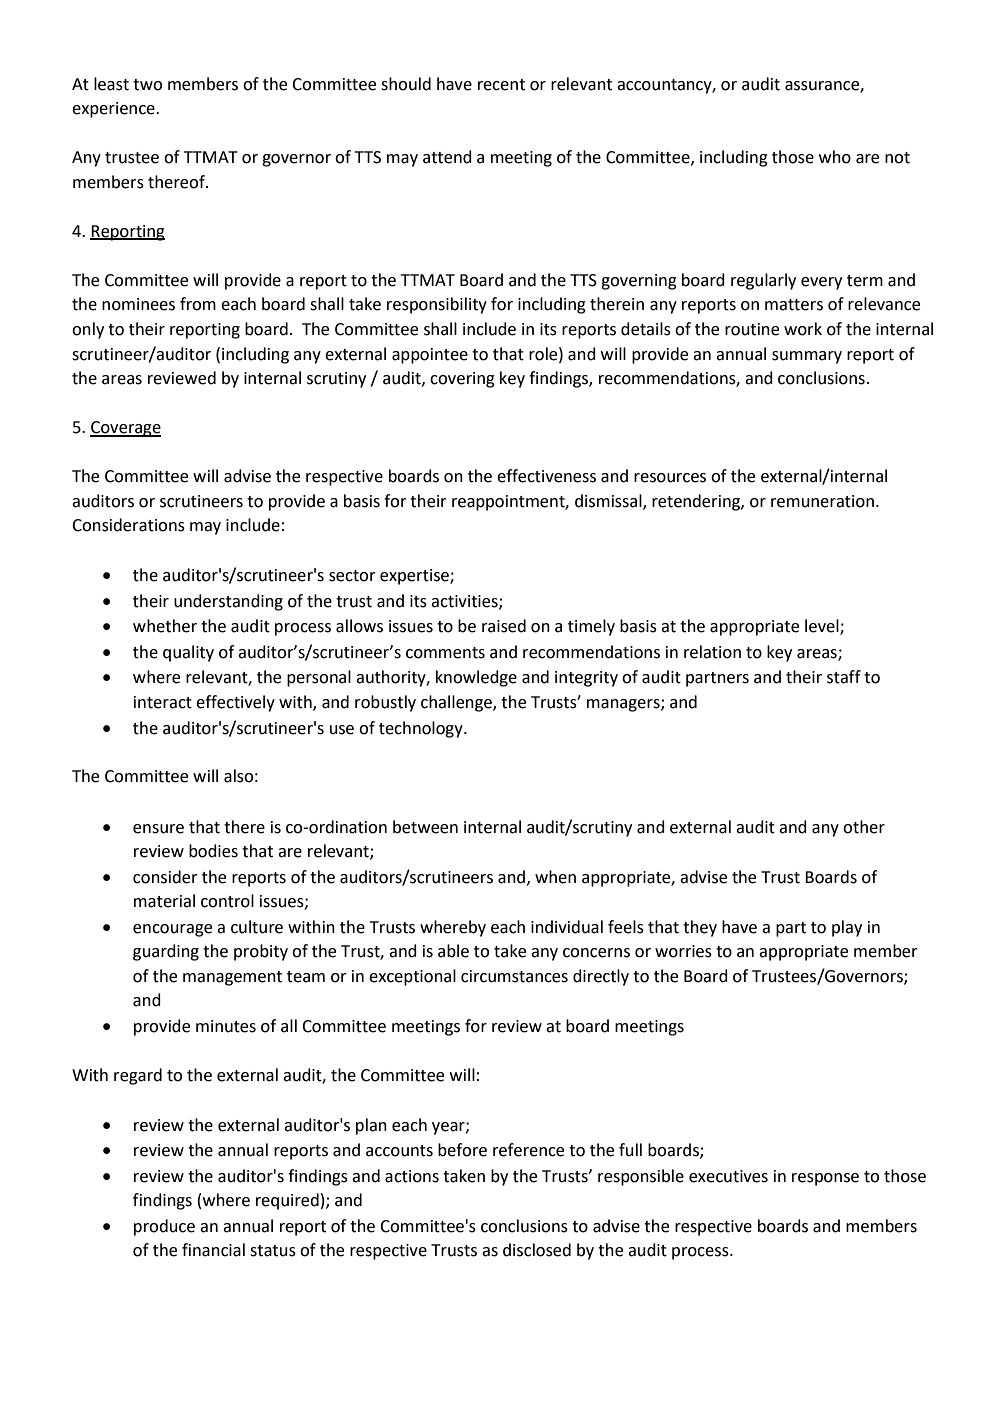 The width and height of the page is (1007, 1425). What do you see at coordinates (164, 1227) in the page?
I see `produce` at bounding box center [164, 1227].
